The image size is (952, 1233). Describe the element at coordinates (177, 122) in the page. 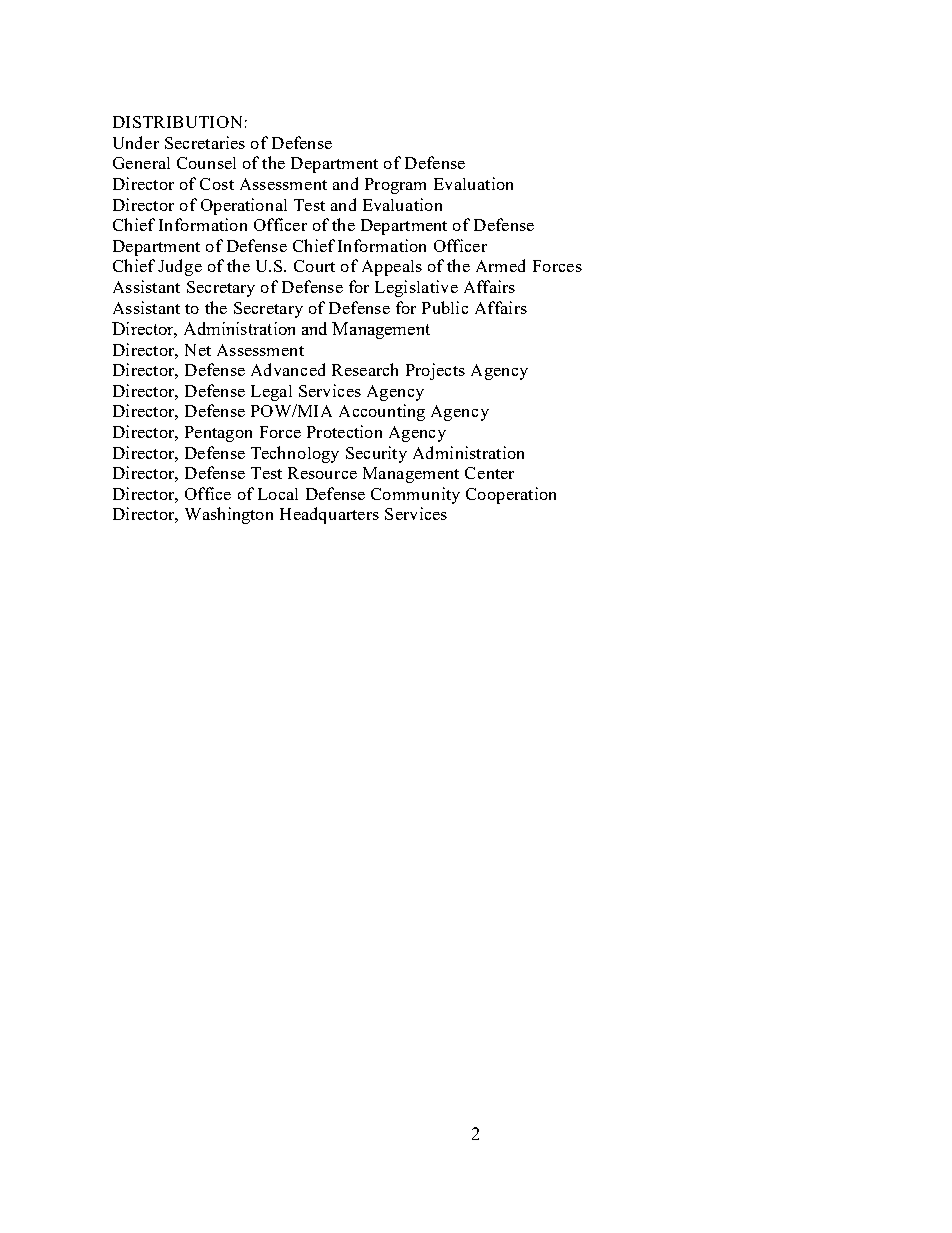

I see `DISTRIBUTION` at that location.
